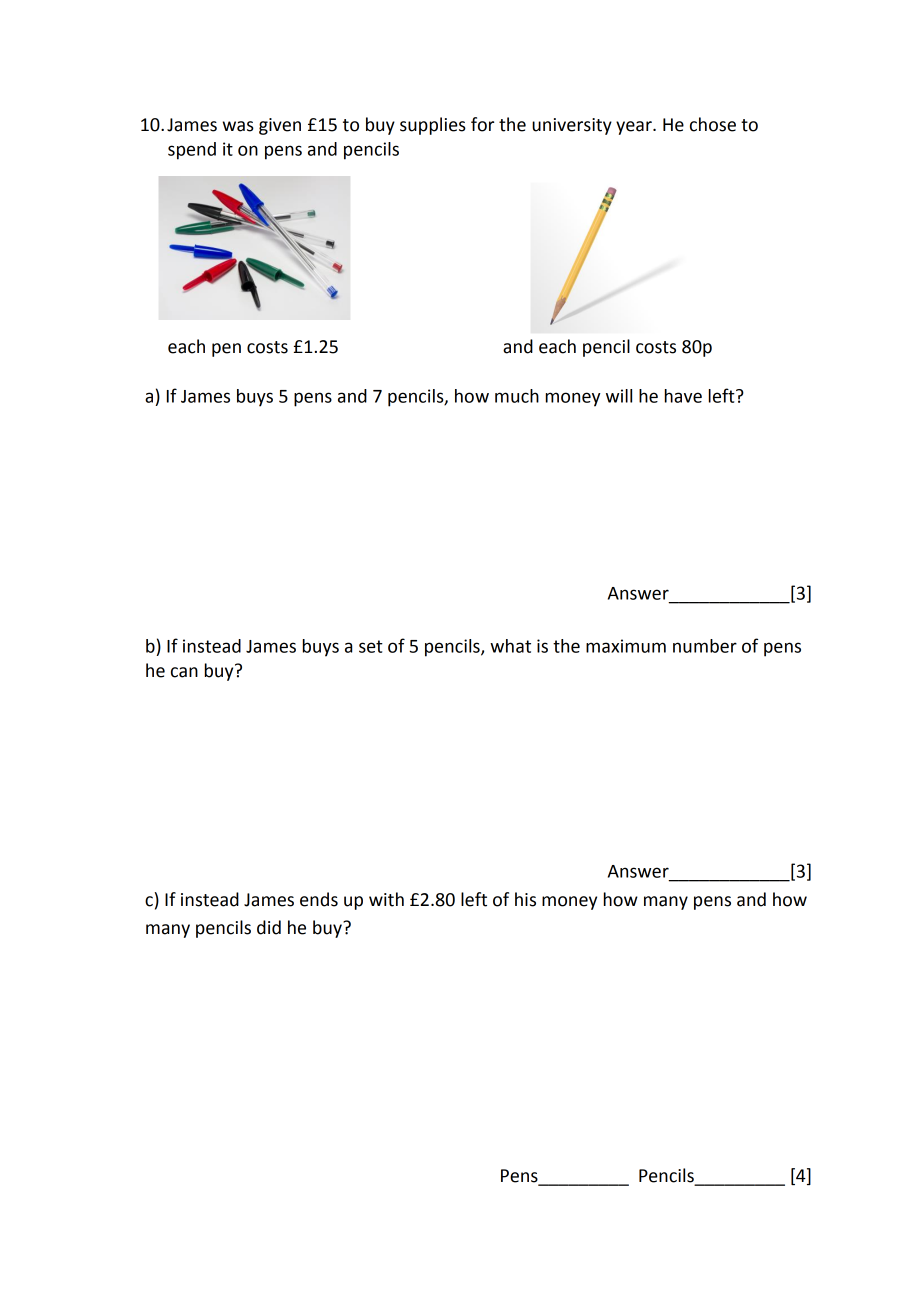 This document has width=924, height=1308. What do you see at coordinates (635, 128) in the document?
I see `year` at bounding box center [635, 128].
